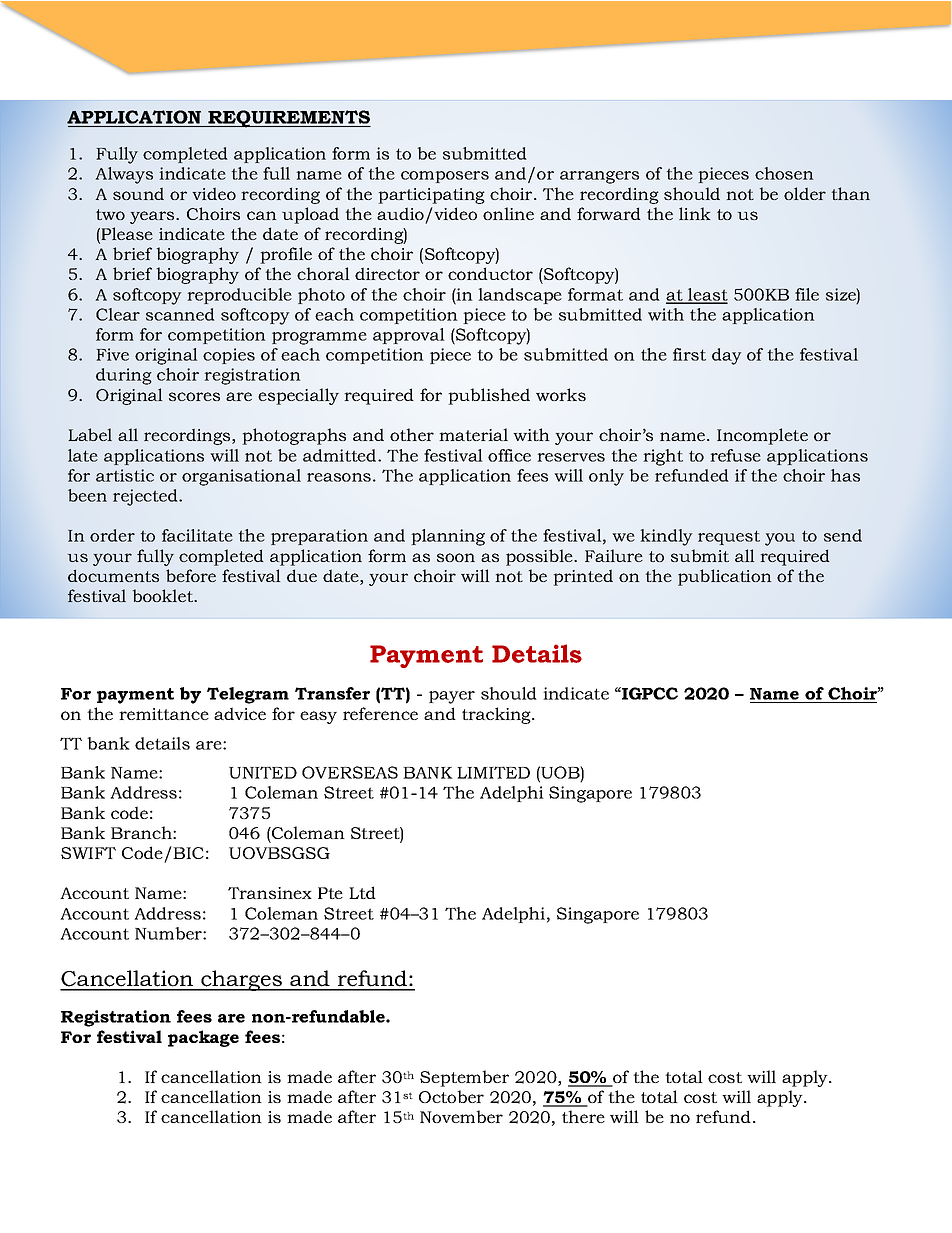 The height and width of the screenshot is (1233, 952). Describe the element at coordinates (727, 356) in the screenshot. I see `day` at that location.
